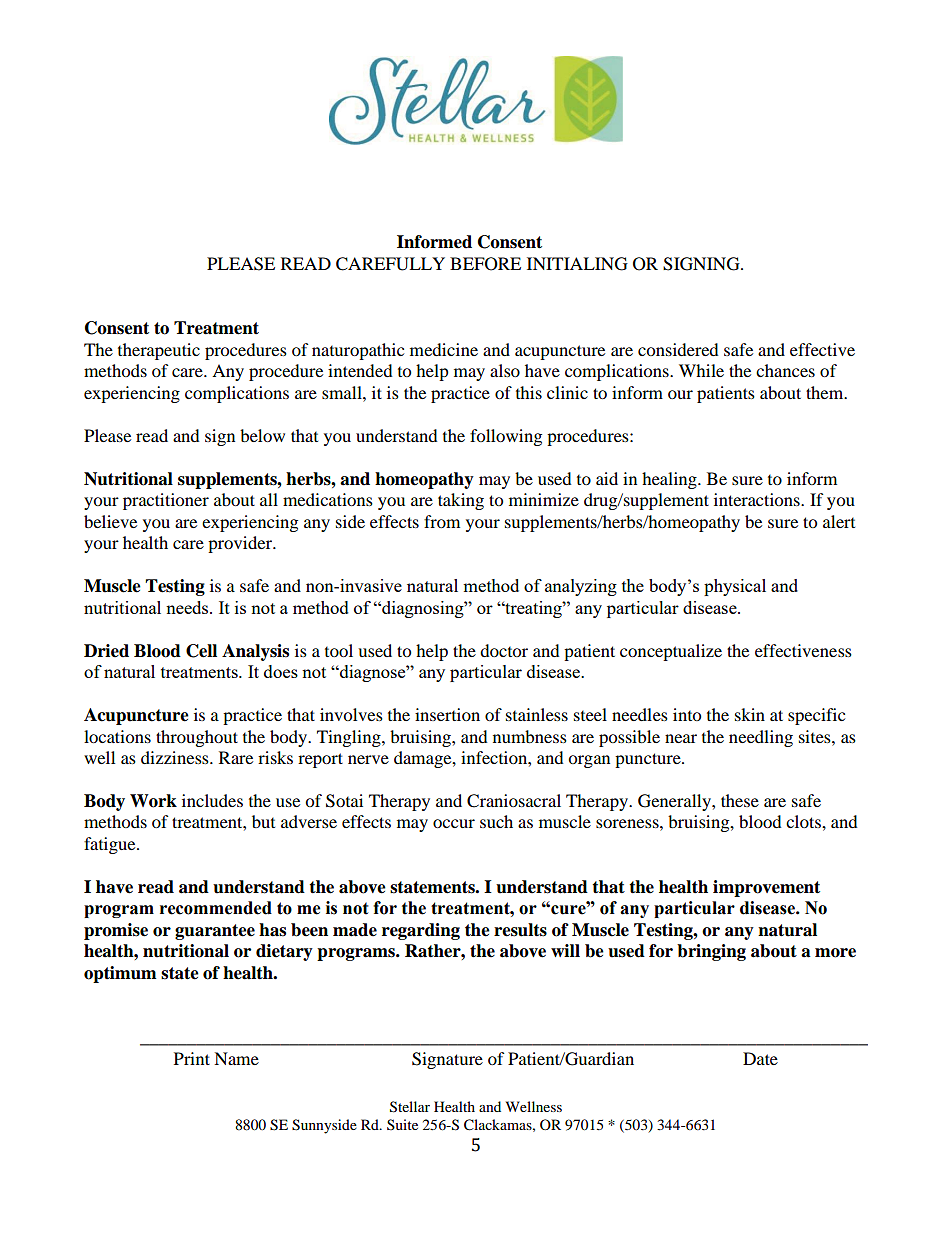 The width and height of the screenshot is (952, 1233). I want to click on from, so click(442, 521).
